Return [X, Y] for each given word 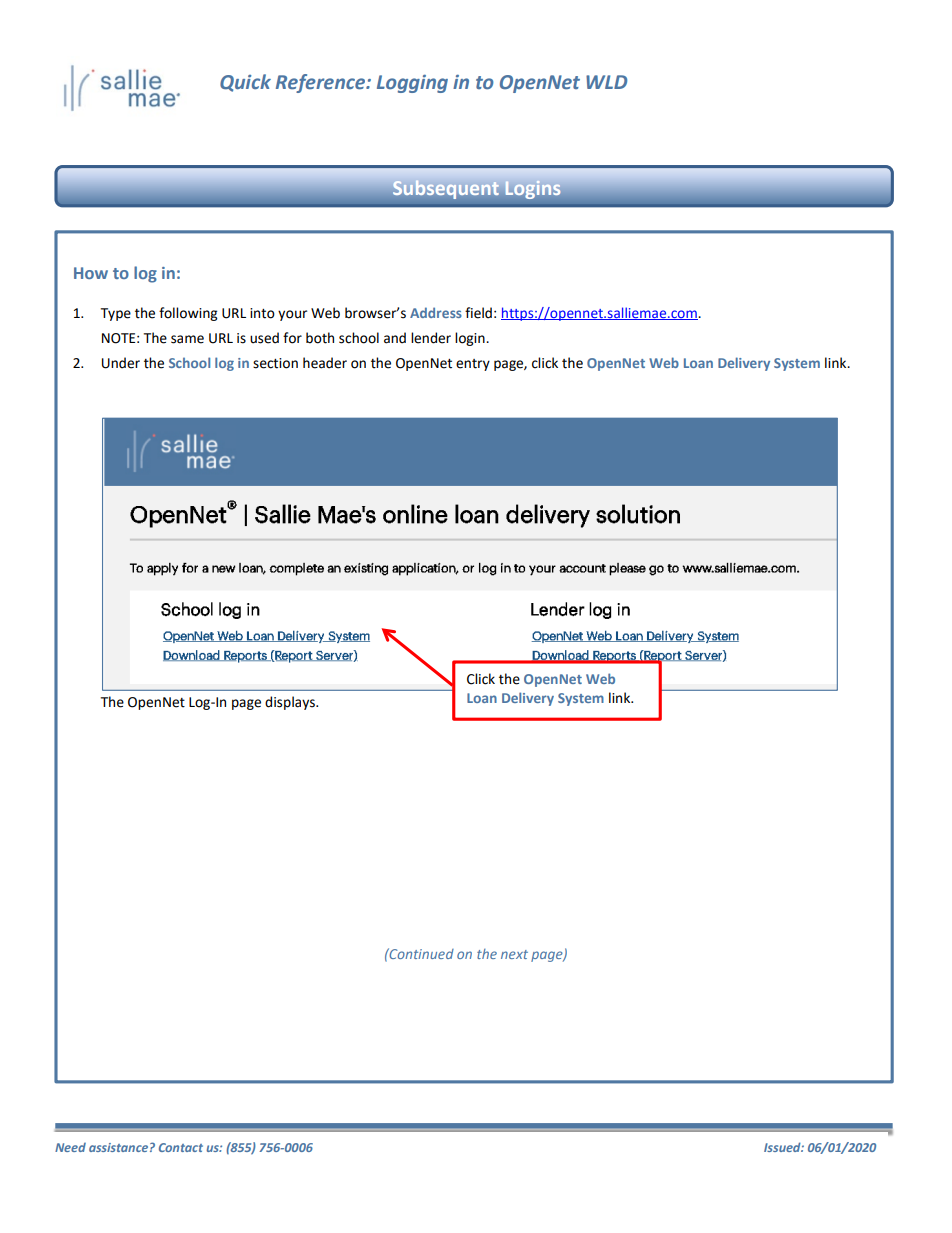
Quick [245, 83]
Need [70, 1147]
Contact [181, 1147]
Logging [412, 84]
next [514, 954]
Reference [321, 83]
